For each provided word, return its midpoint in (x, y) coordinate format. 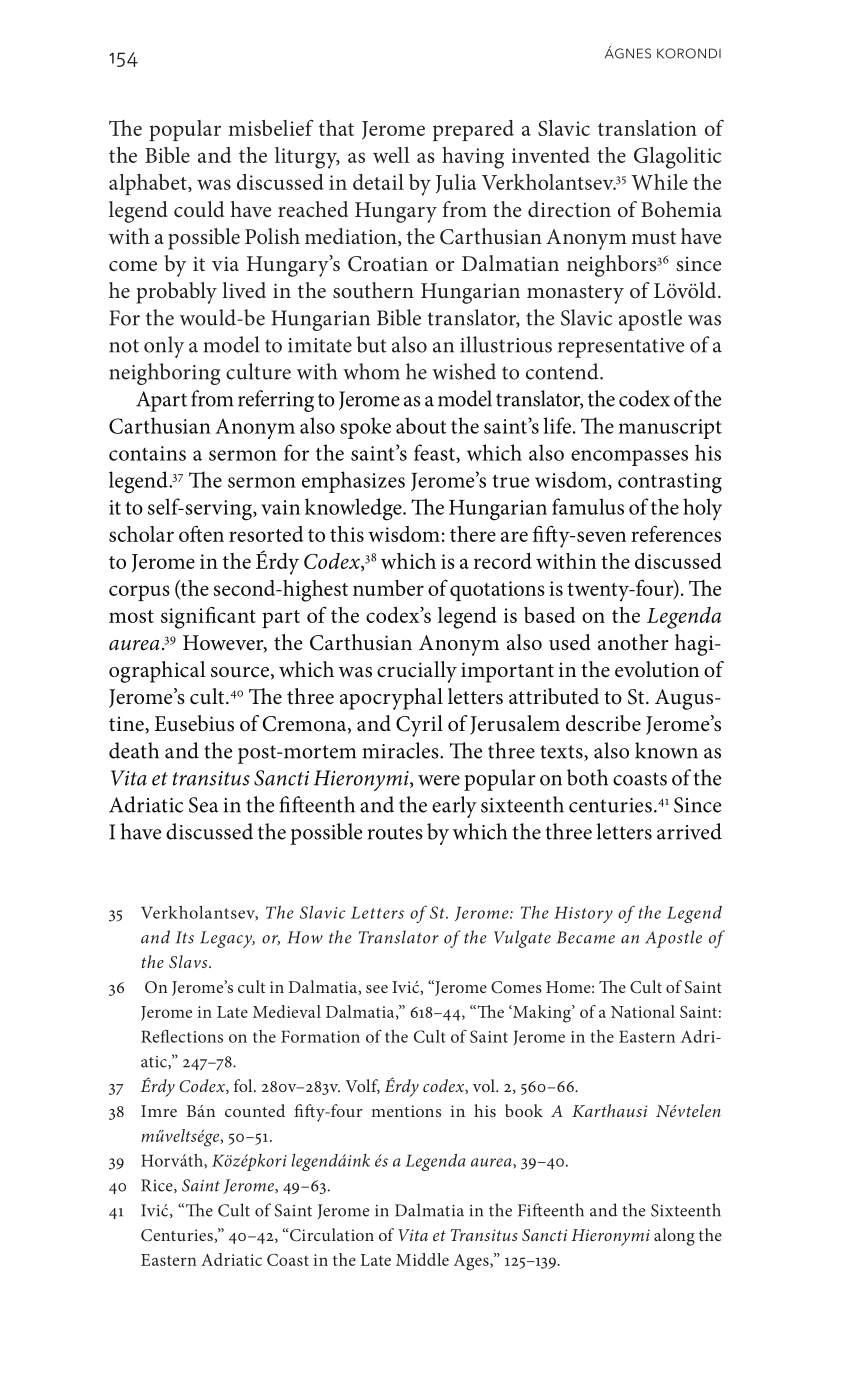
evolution (657, 669)
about (421, 425)
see (377, 989)
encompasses (629, 458)
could (199, 209)
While (659, 182)
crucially (417, 672)
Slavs (189, 962)
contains (147, 453)
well (391, 155)
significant (208, 618)
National (643, 1011)
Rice (158, 1186)
